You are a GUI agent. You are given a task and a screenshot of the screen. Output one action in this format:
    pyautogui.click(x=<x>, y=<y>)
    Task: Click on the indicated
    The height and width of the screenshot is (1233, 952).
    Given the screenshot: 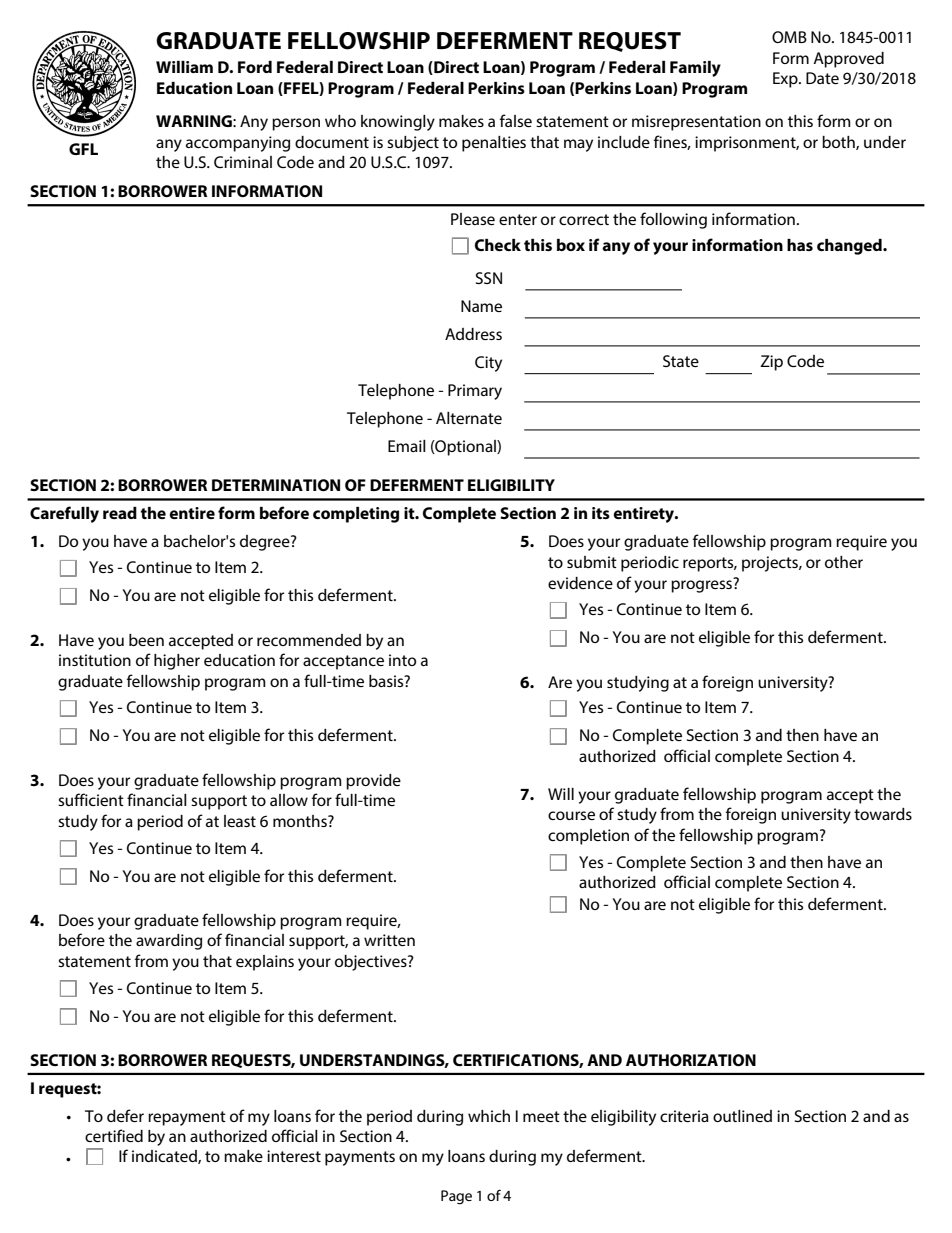 What is the action you would take?
    pyautogui.click(x=165, y=1157)
